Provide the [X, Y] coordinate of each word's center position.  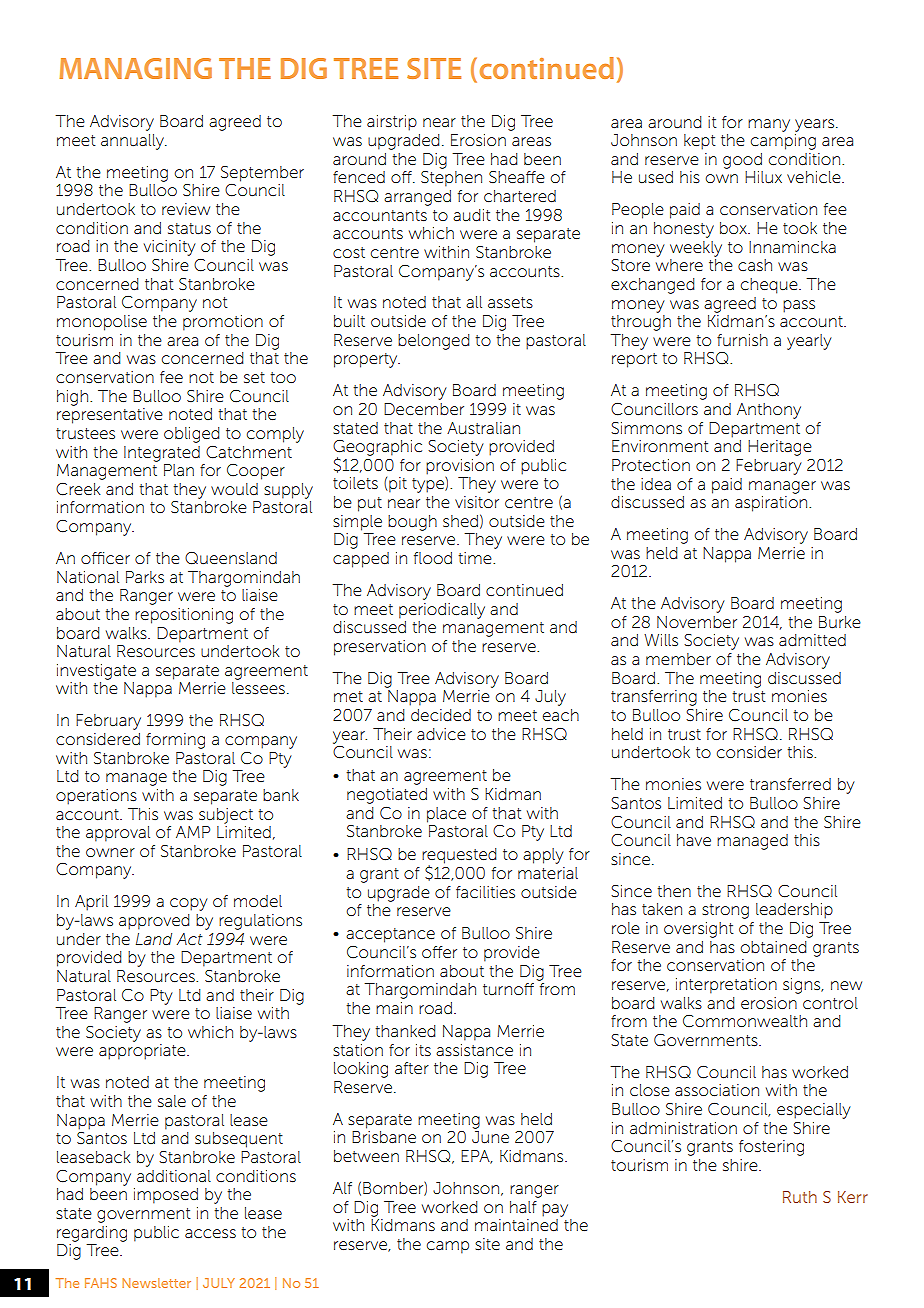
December [424, 409]
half [523, 1207]
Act [190, 939]
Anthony [769, 411]
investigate [96, 672]
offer [439, 952]
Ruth [800, 1197]
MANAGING [135, 68]
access [210, 1233]
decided [441, 715]
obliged [191, 435]
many [769, 125]
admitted [812, 640]
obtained [773, 947]
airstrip [392, 123]
